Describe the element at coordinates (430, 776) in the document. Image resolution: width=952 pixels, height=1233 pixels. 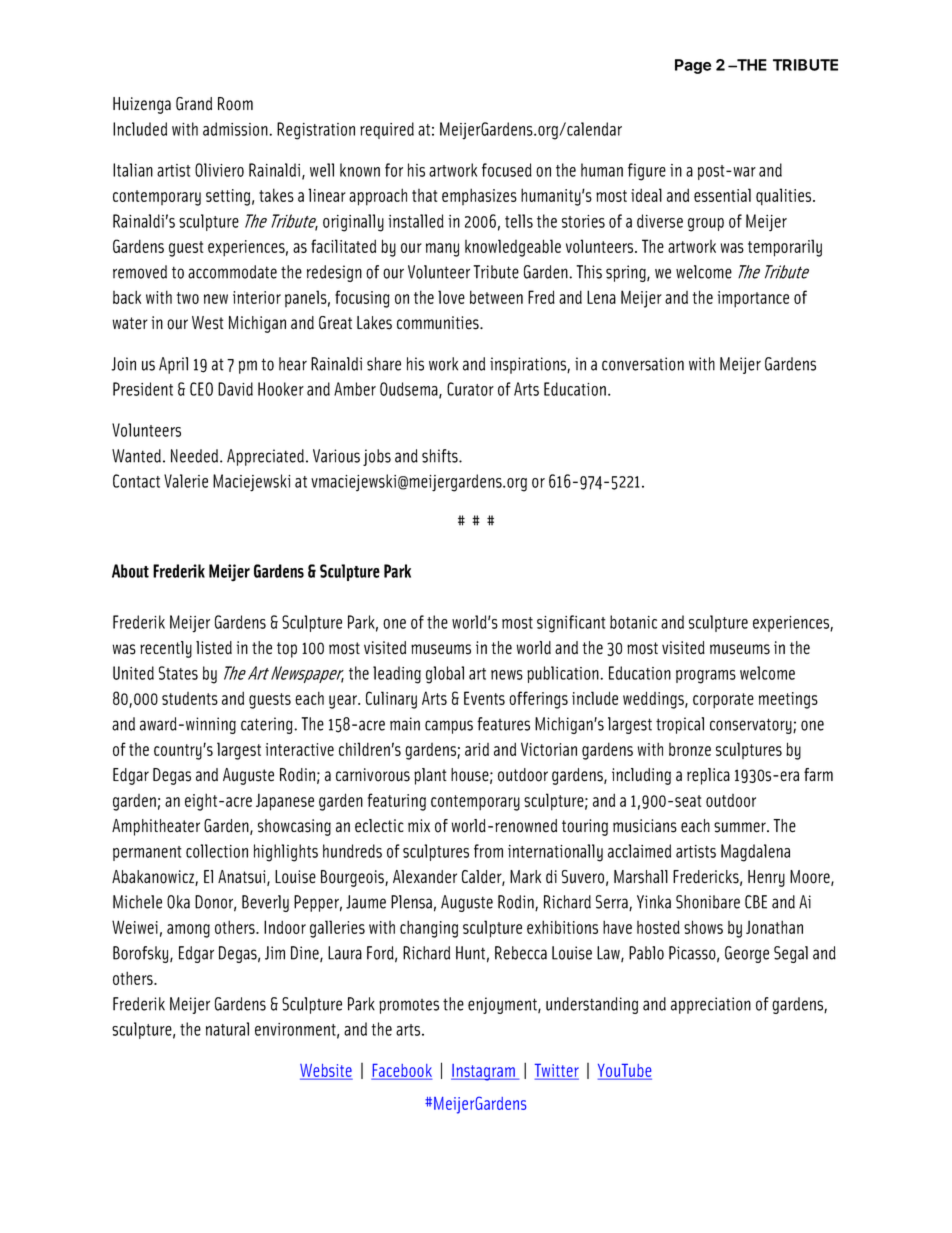
I see `plant` at that location.
